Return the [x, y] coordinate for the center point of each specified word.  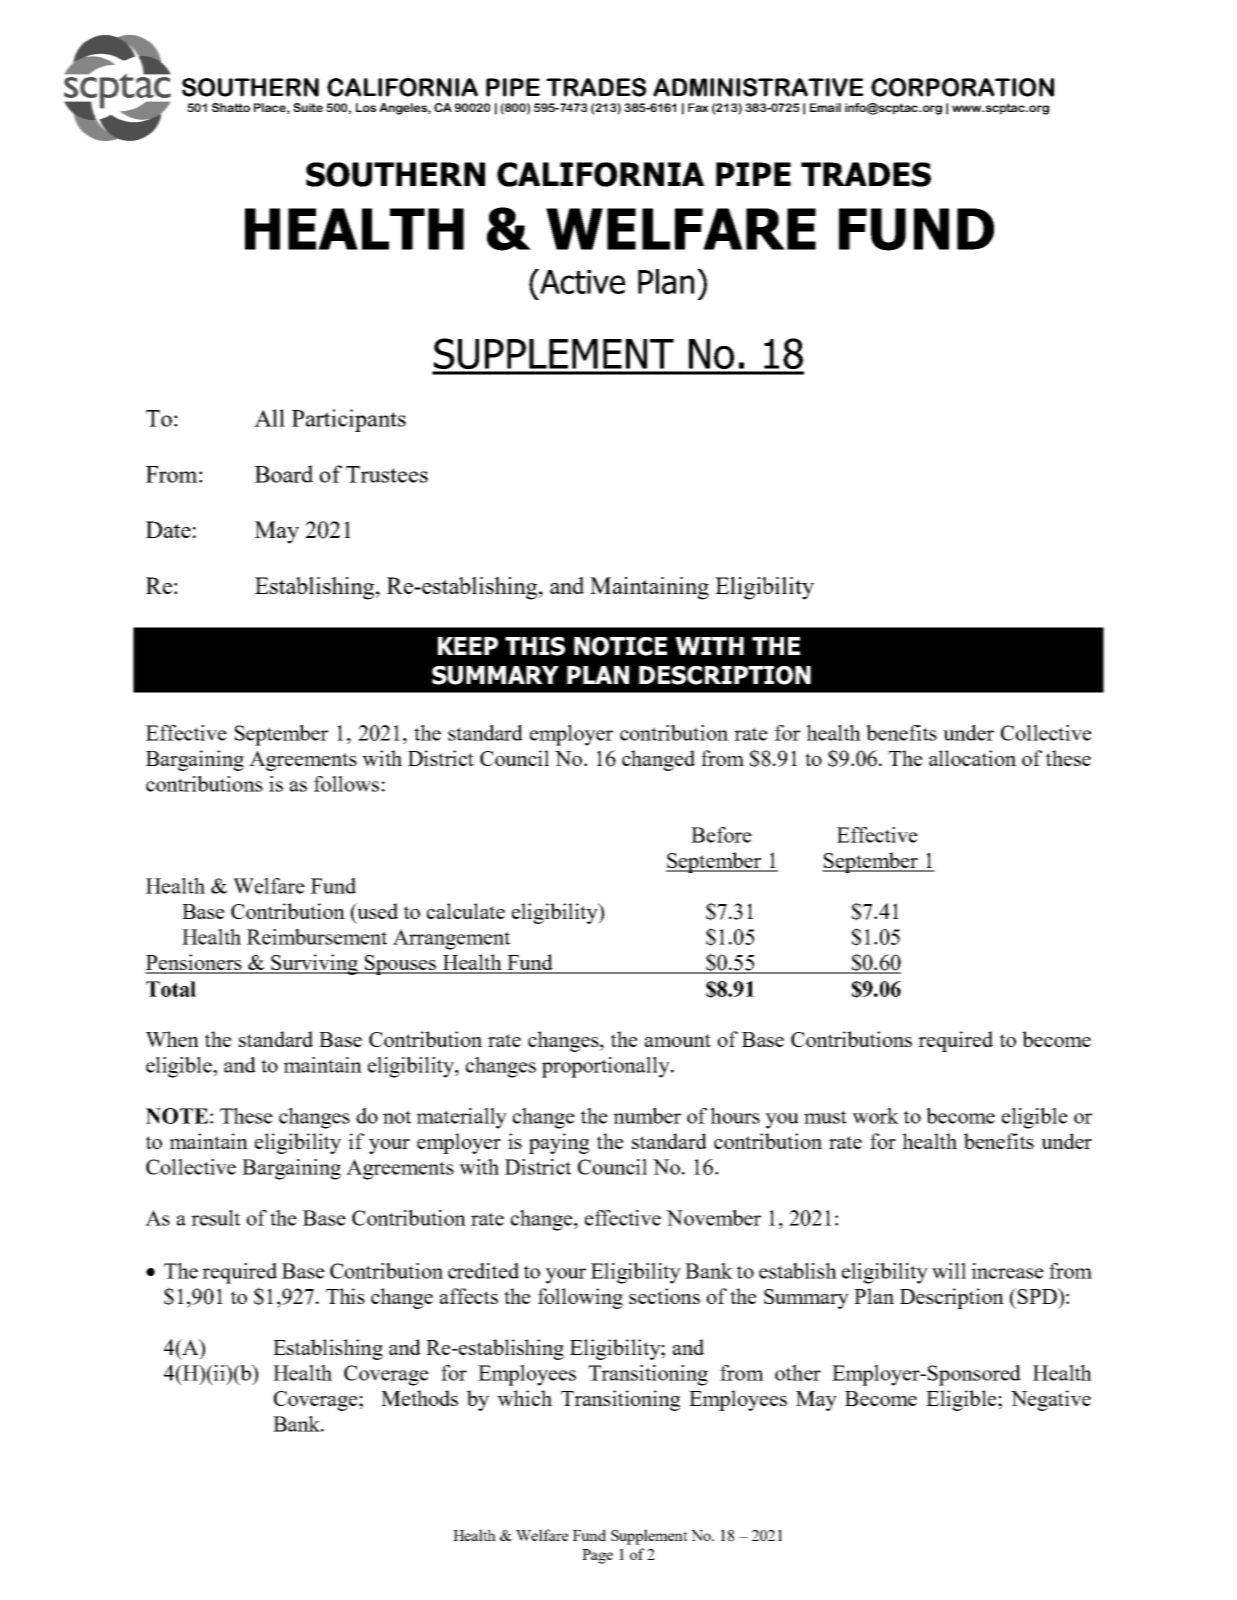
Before [721, 835]
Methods [419, 1398]
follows [346, 784]
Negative [1051, 1400]
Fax [698, 107]
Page [597, 1556]
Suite [308, 107]
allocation [972, 758]
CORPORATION [962, 87]
